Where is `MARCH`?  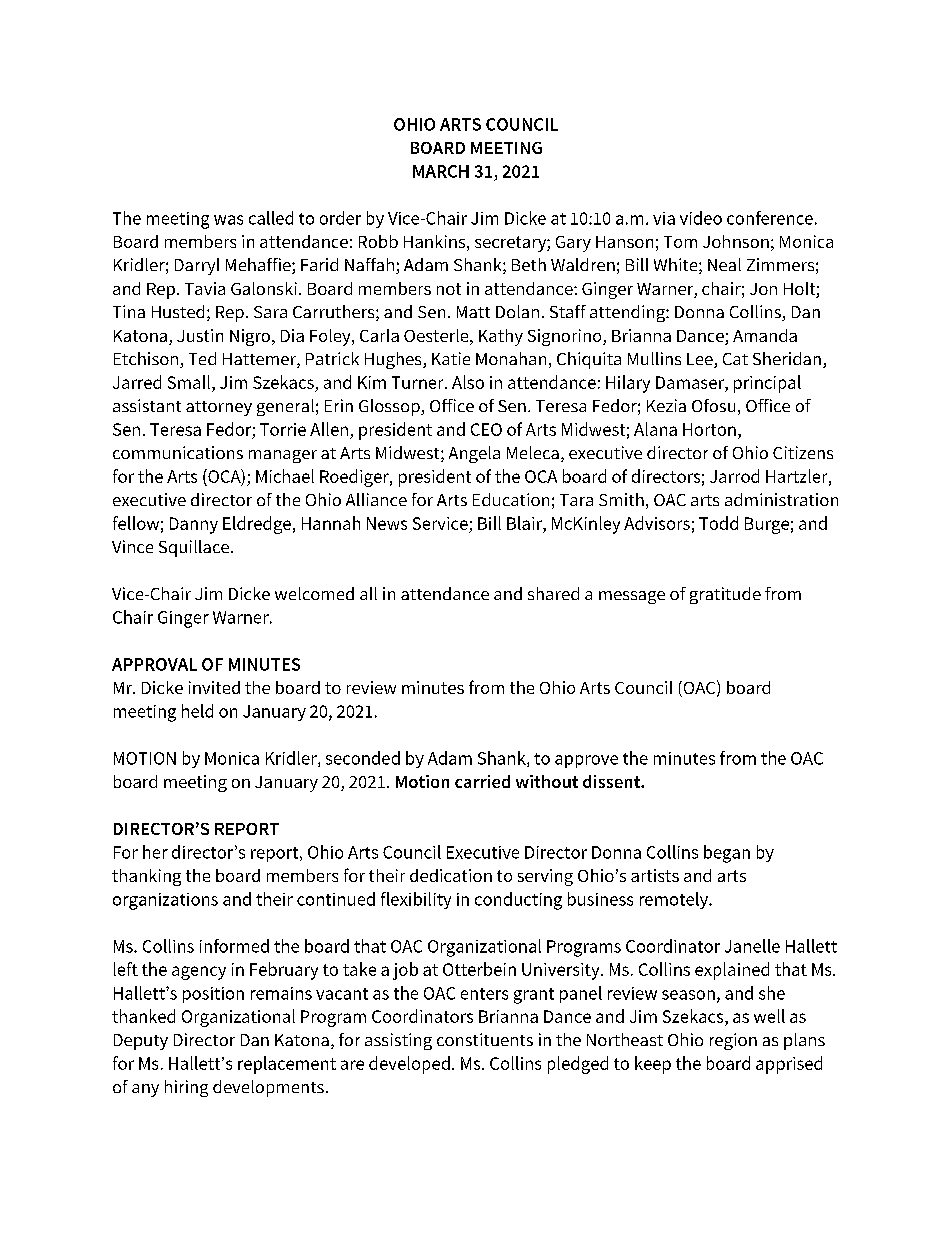 MARCH is located at coordinates (441, 171).
